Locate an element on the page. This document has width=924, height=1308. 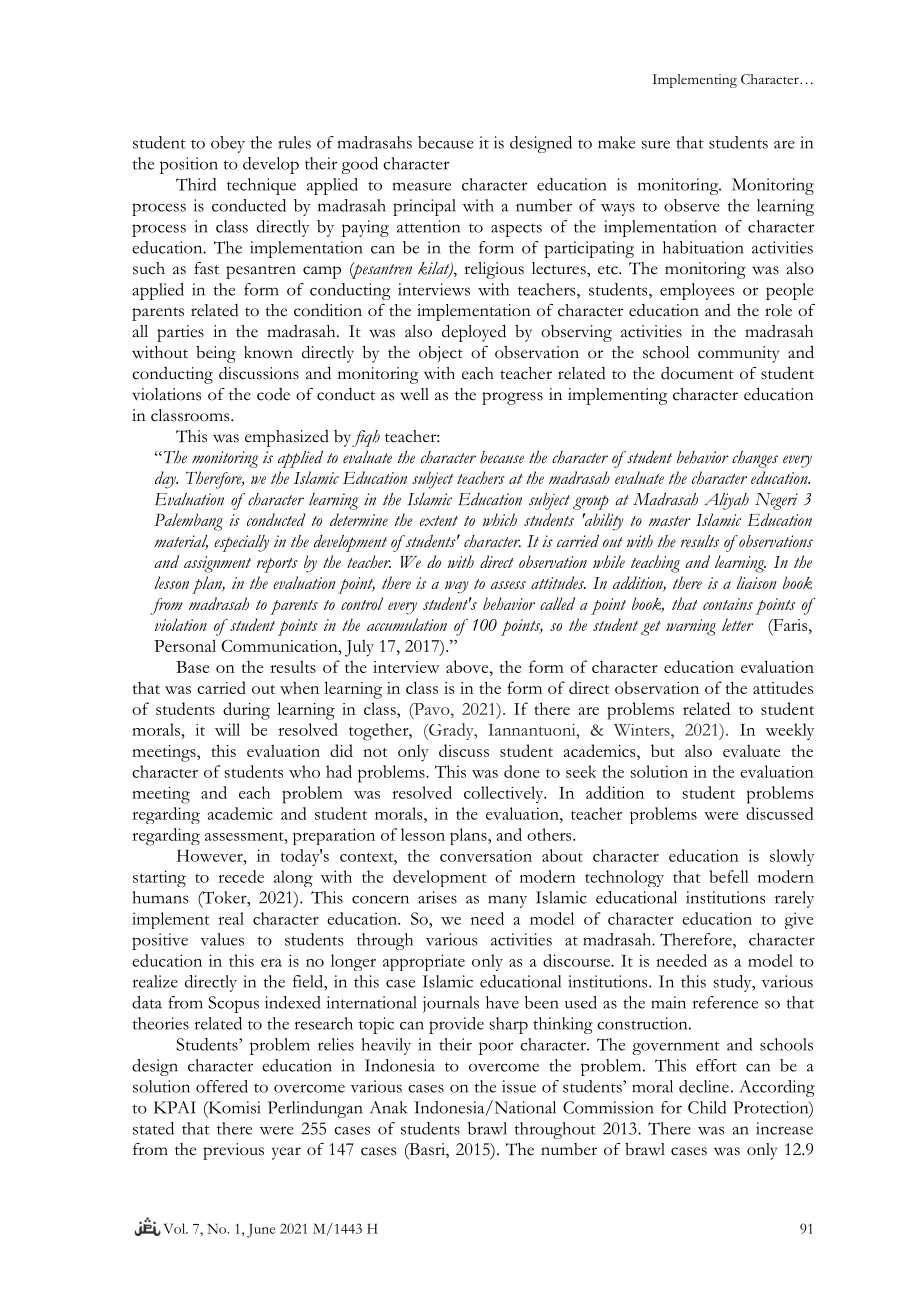
observe is located at coordinates (692, 205).
